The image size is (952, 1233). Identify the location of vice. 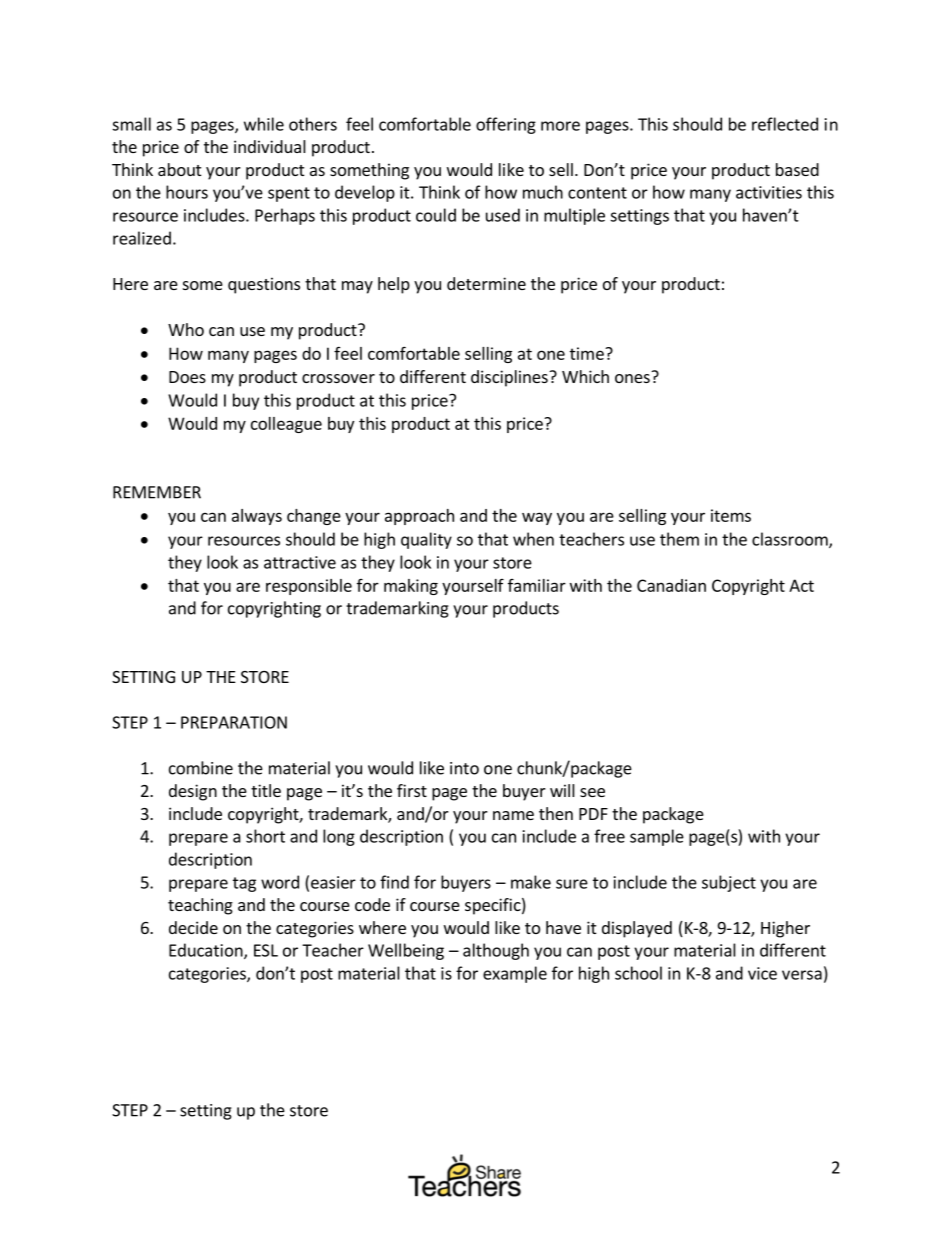
(762, 973).
